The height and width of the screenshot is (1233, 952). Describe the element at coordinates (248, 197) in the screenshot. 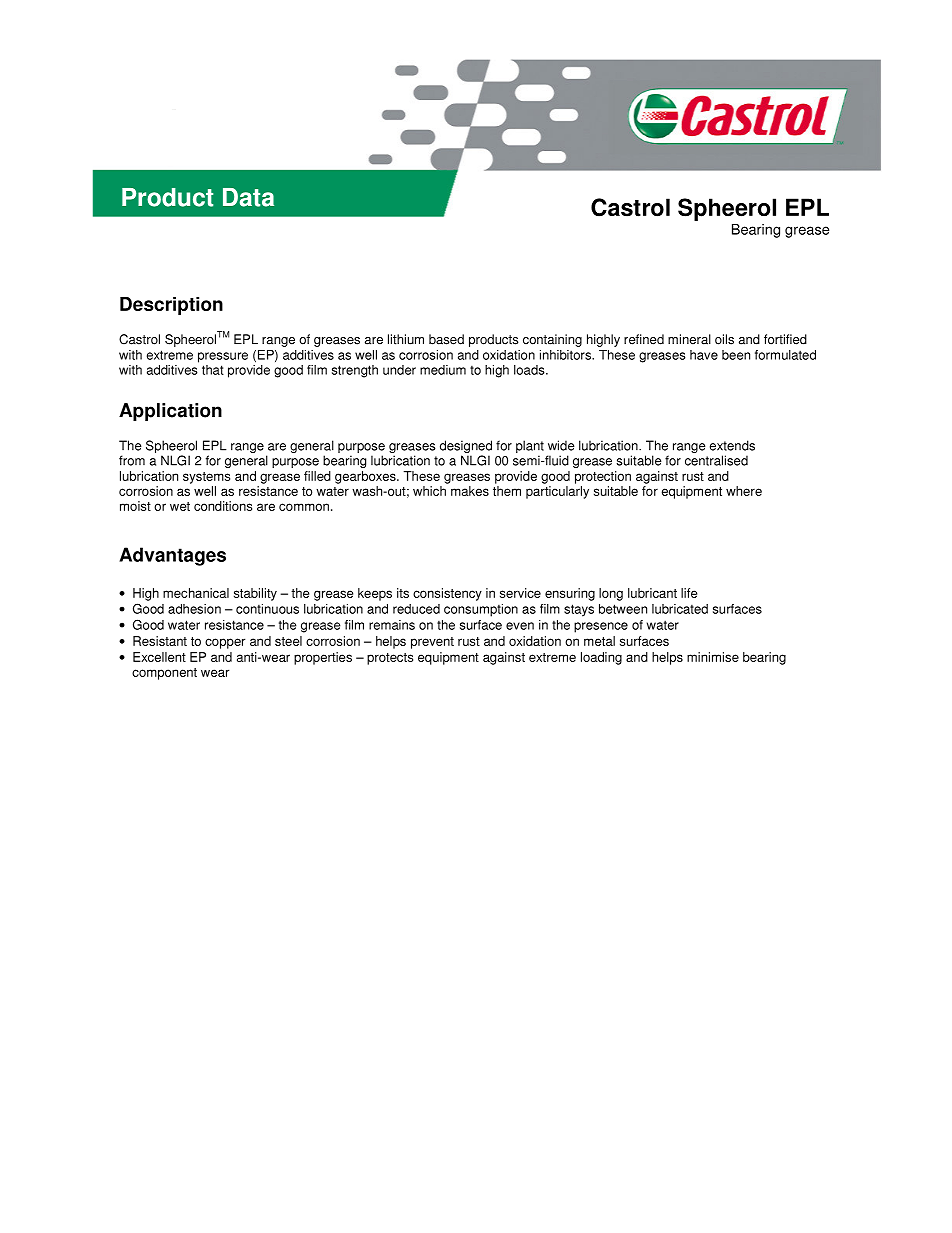

I see `Data` at that location.
